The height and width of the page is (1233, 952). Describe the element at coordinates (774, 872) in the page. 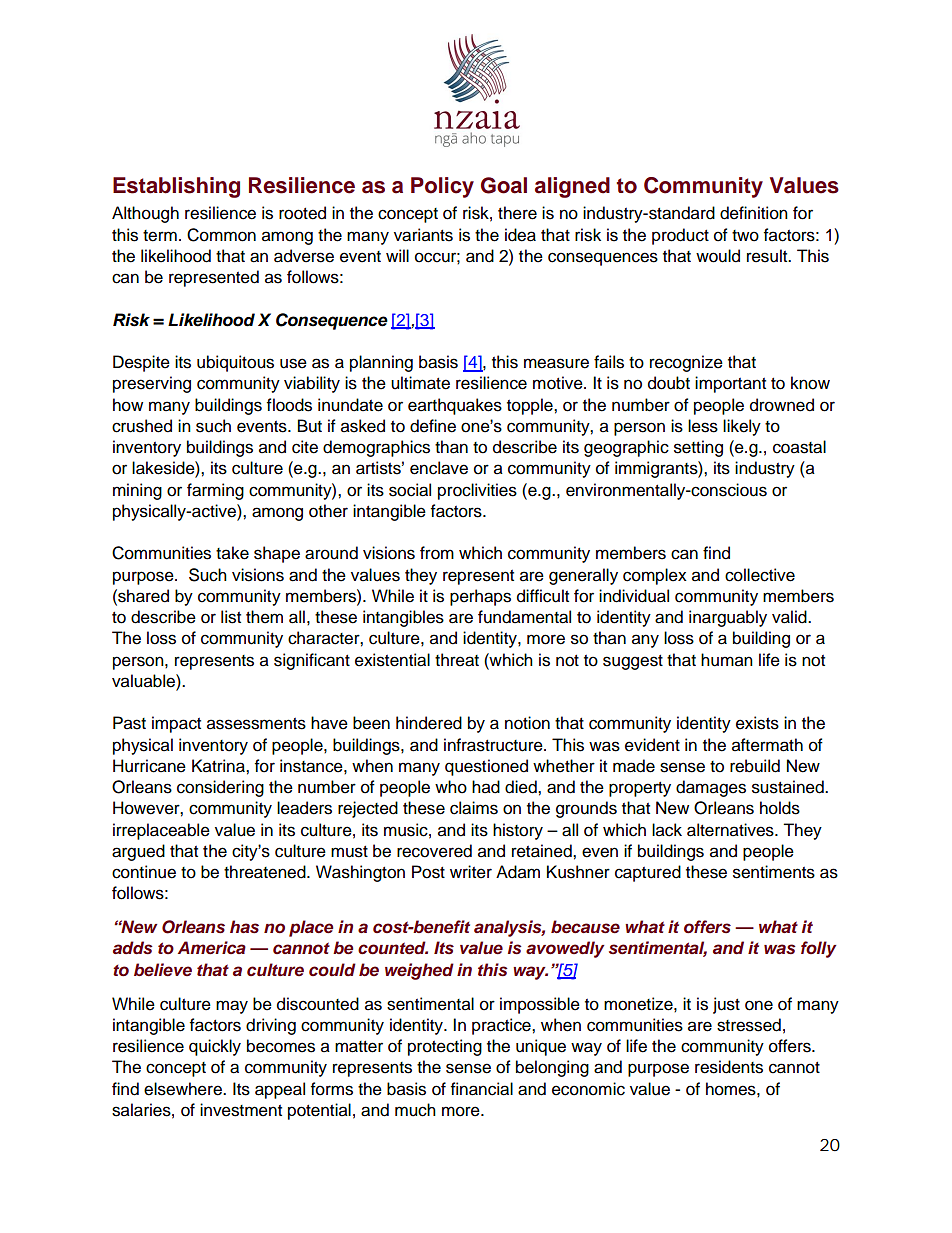

I see `sentiments` at that location.
